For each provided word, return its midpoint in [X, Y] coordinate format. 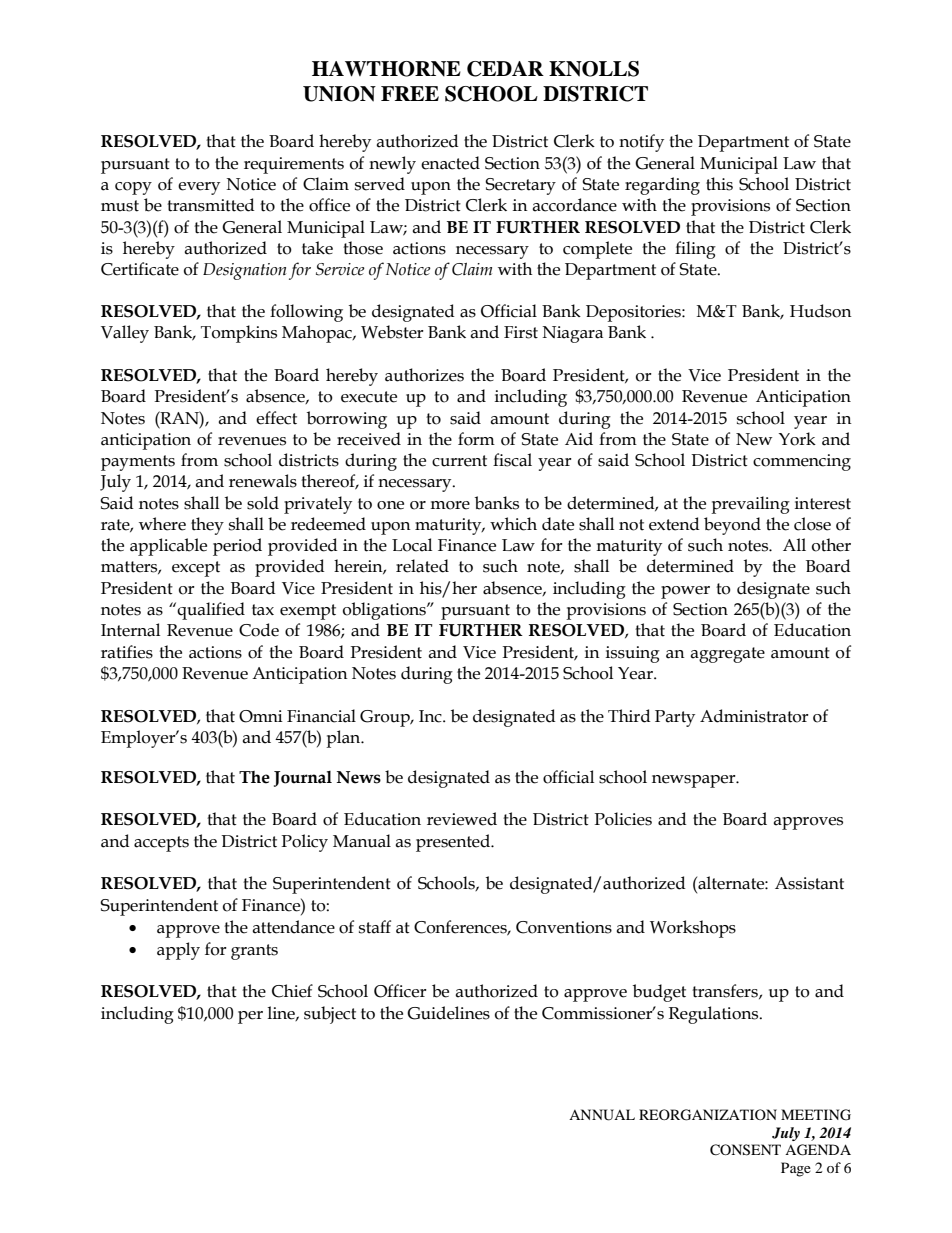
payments [138, 463]
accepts [161, 844]
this [719, 184]
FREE [410, 93]
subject [330, 1015]
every [199, 188]
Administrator [754, 716]
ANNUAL [602, 1115]
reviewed [462, 819]
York [797, 439]
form [476, 439]
